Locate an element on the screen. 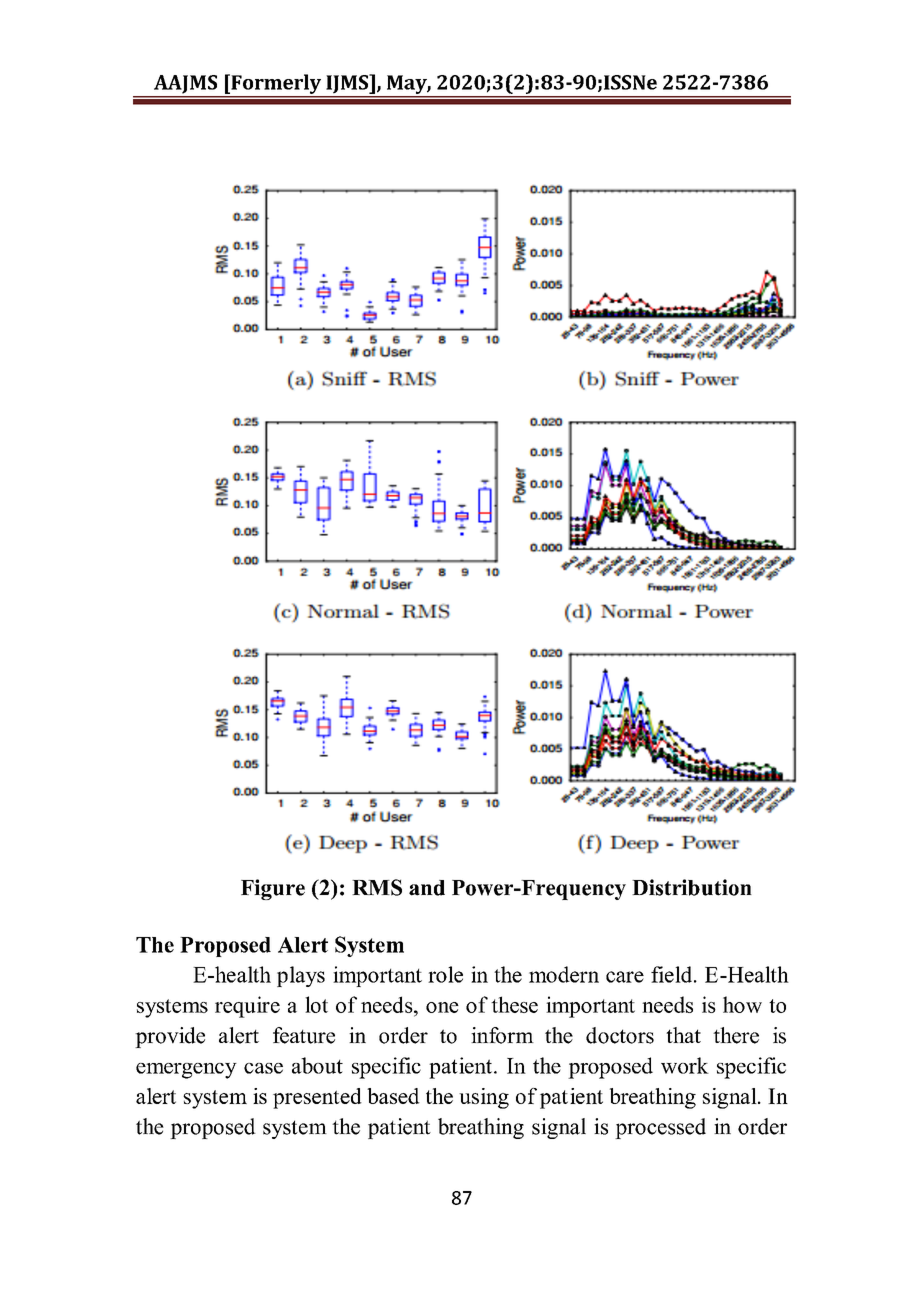  how is located at coordinates (742, 1004).
